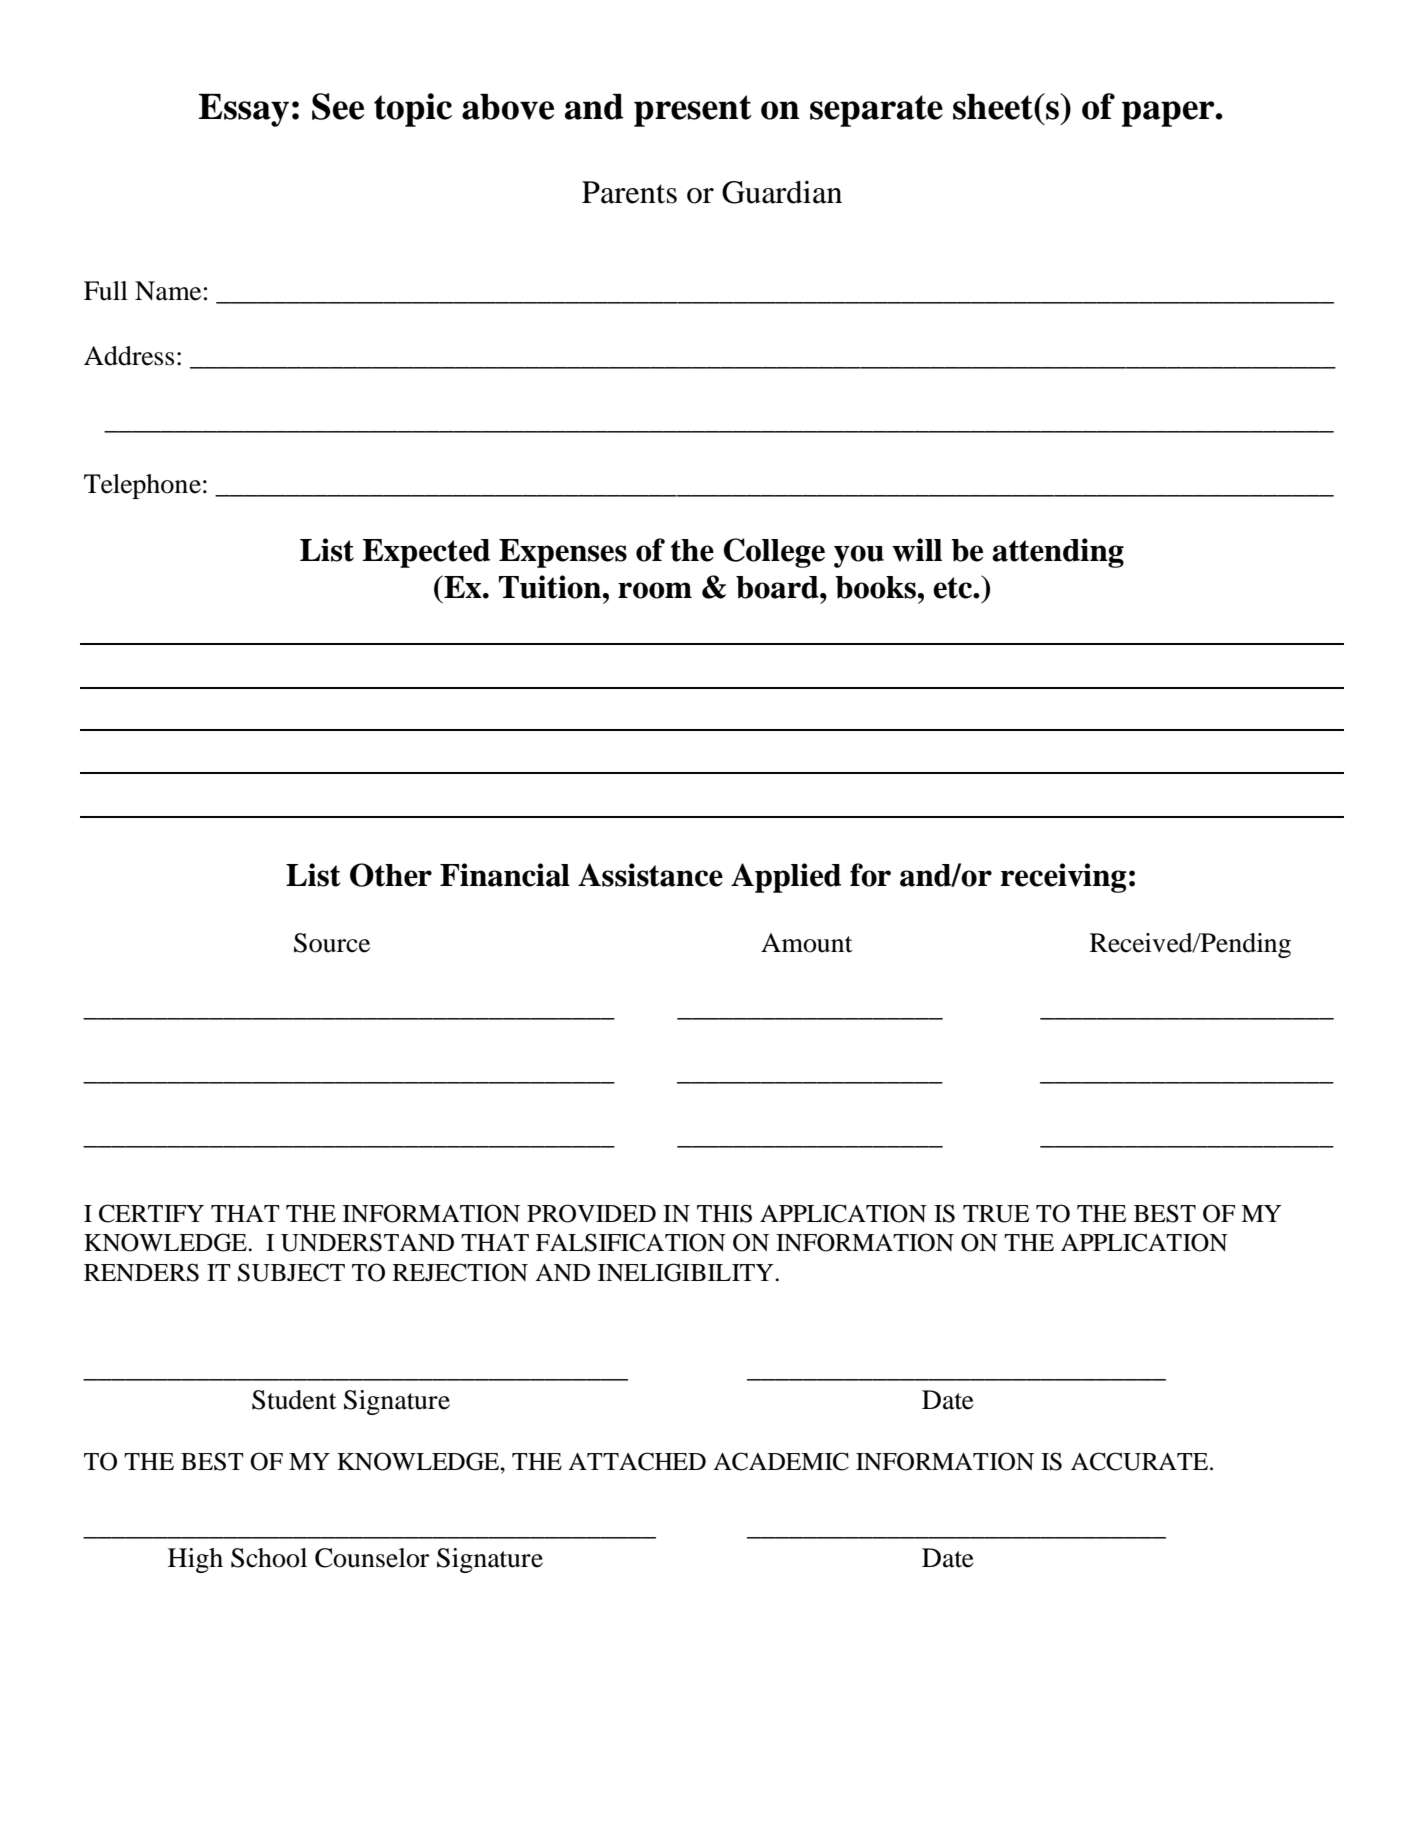  Describe the element at coordinates (269, 1558) in the document. I see `School` at that location.
